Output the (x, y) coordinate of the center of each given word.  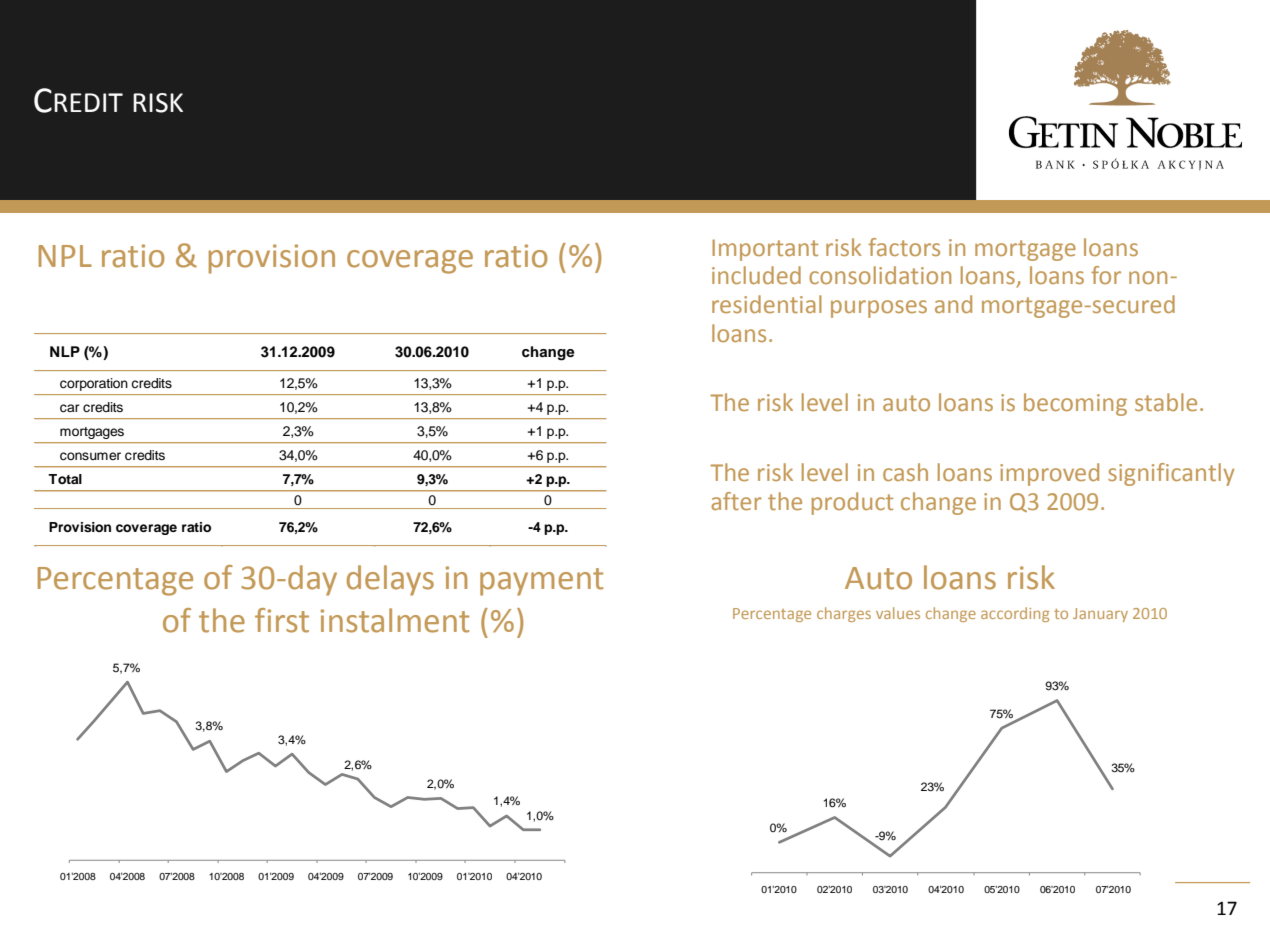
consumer (90, 456)
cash (905, 472)
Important (765, 250)
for (1106, 275)
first (282, 620)
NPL (65, 256)
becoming (1075, 404)
